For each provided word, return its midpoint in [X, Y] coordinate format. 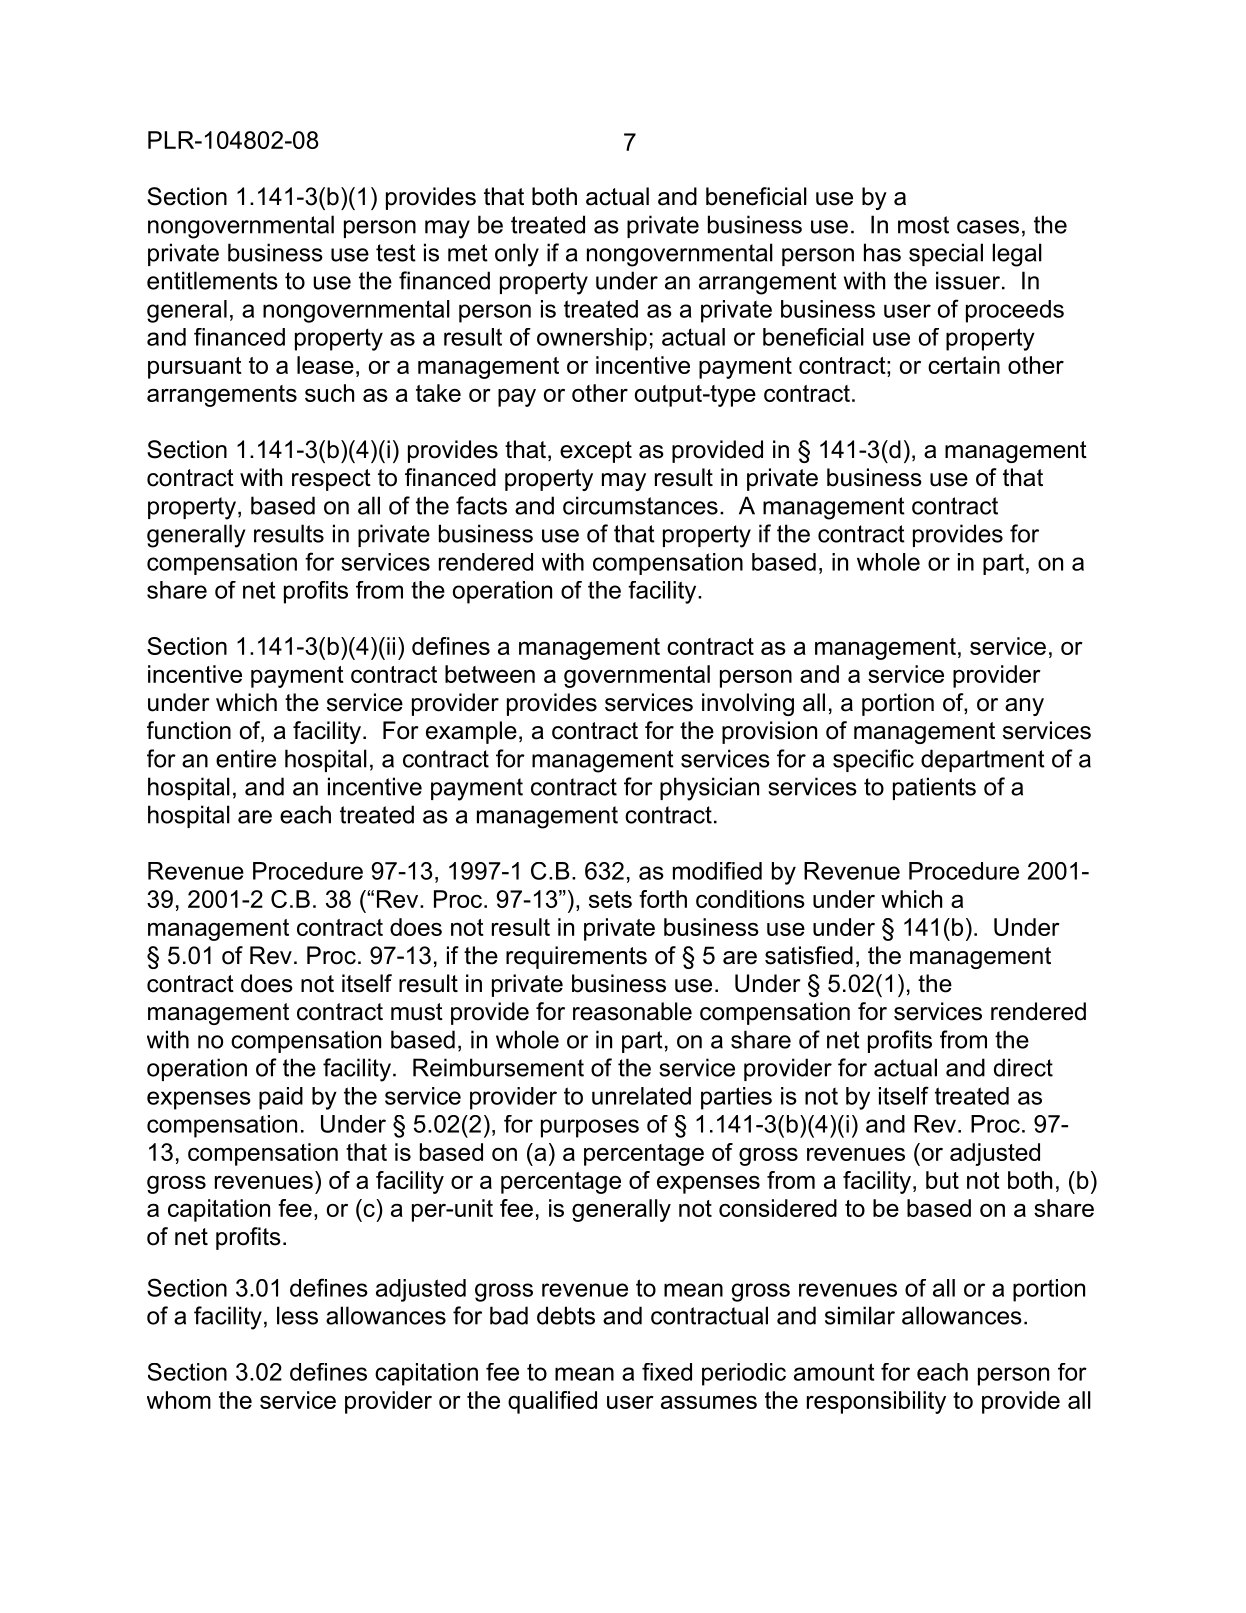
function [189, 730]
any [1024, 707]
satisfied [809, 955]
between [490, 674]
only [517, 255]
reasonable [632, 1011]
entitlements [212, 280]
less [297, 1315]
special [946, 254]
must [417, 1012]
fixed [667, 1372]
